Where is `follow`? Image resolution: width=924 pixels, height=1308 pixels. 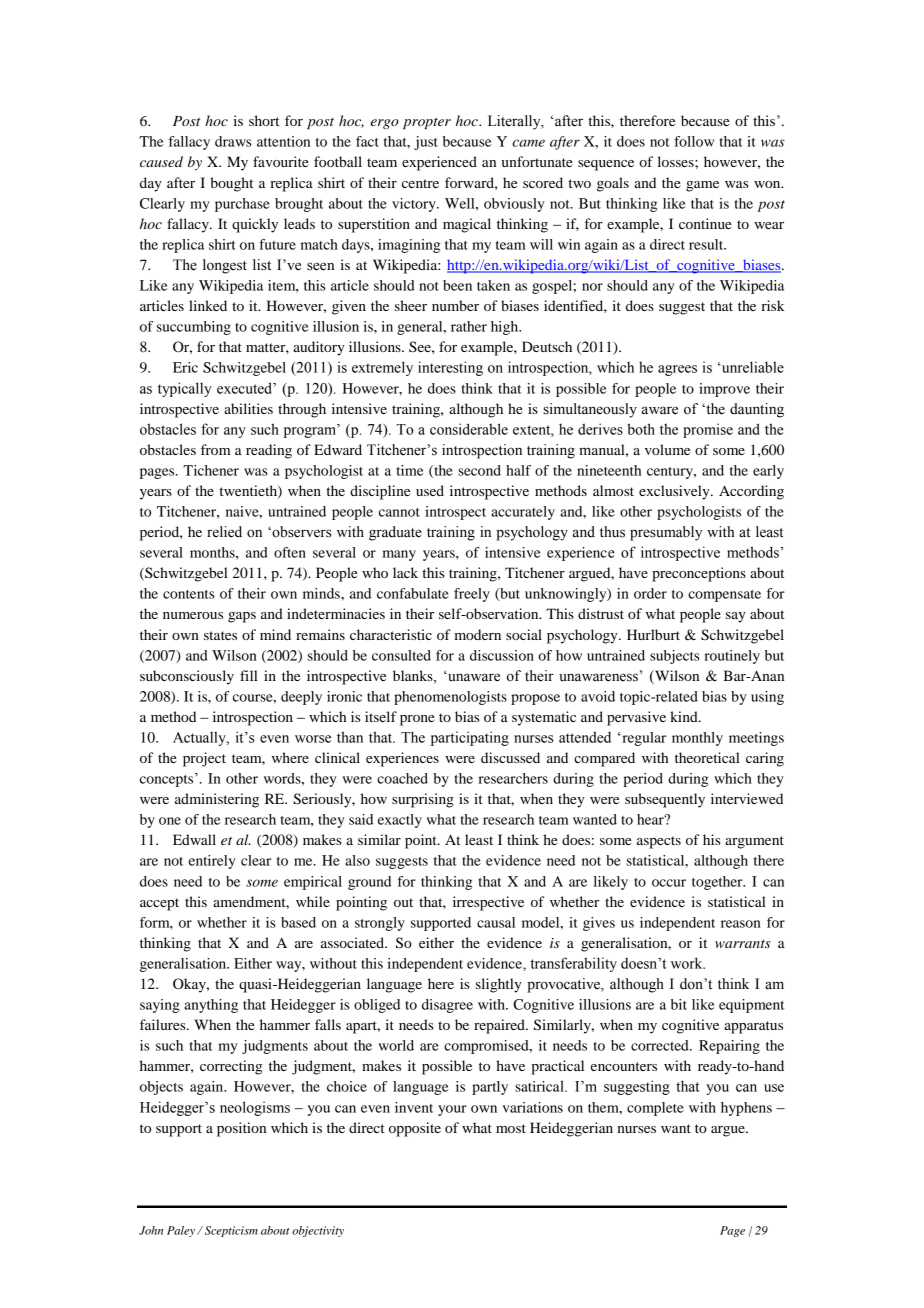
follow is located at coordinates (694, 141).
